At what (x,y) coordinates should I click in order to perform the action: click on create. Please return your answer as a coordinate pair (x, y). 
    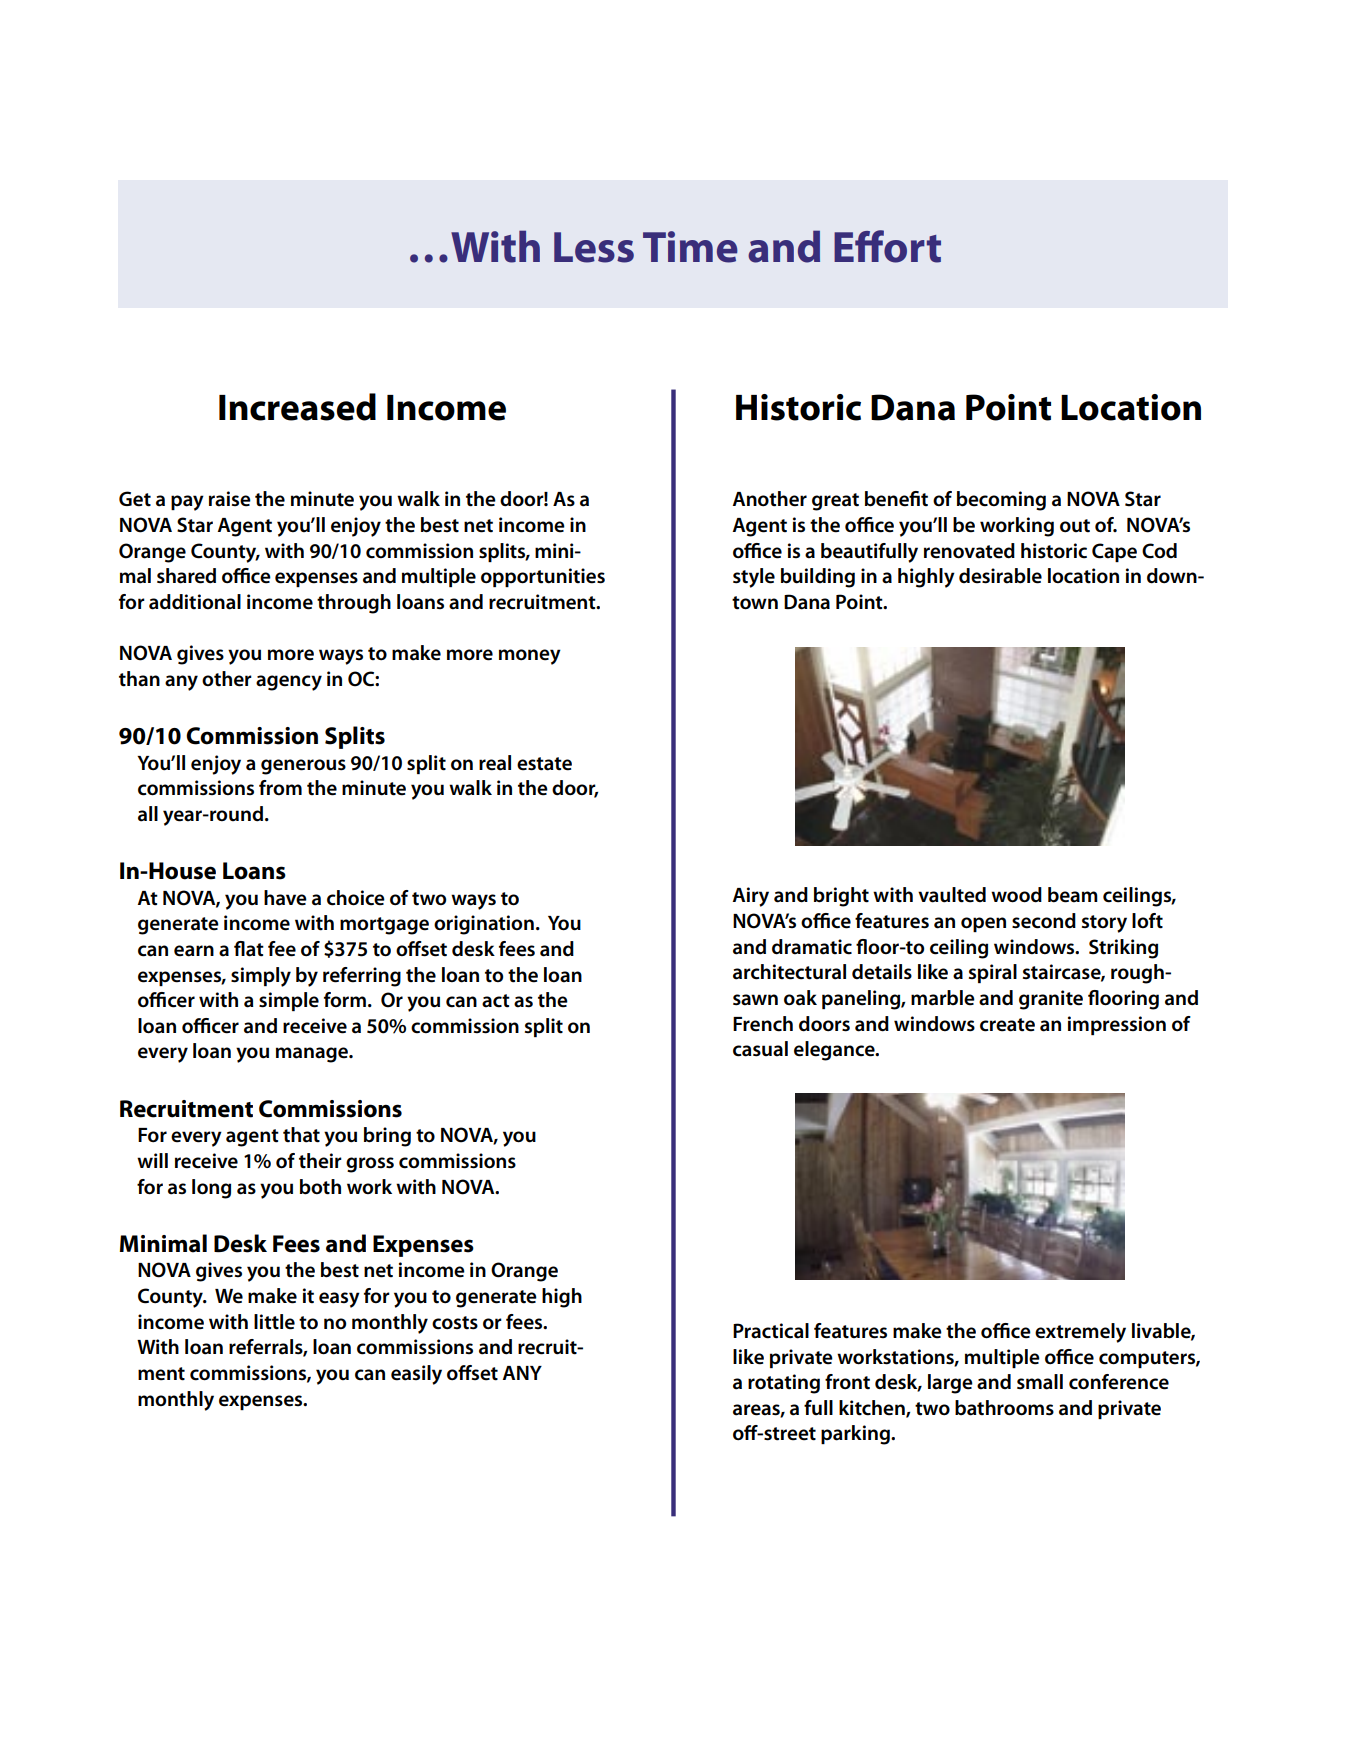
    Looking at the image, I should click on (1007, 1025).
